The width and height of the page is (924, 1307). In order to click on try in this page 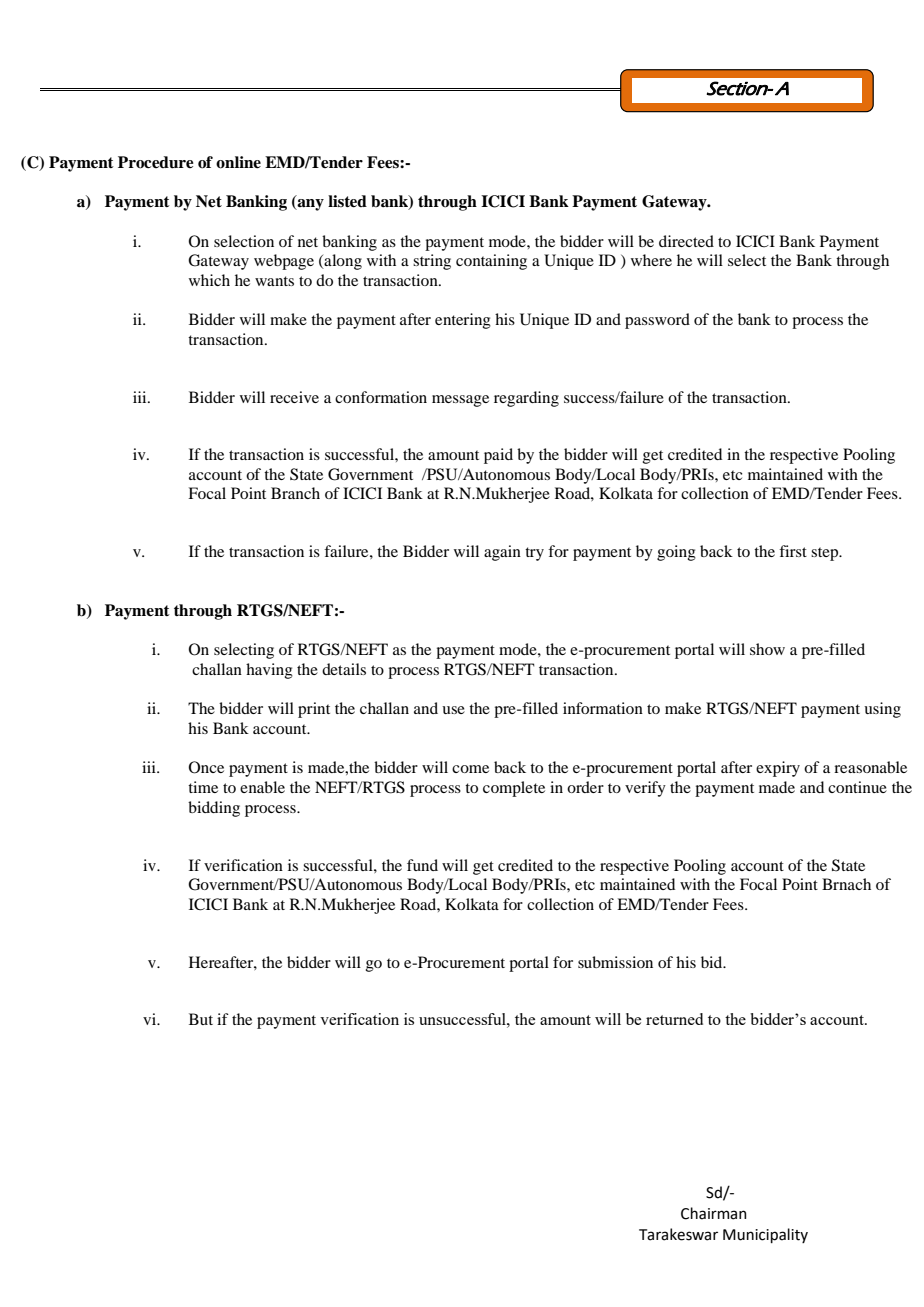, I will do `click(534, 554)`.
